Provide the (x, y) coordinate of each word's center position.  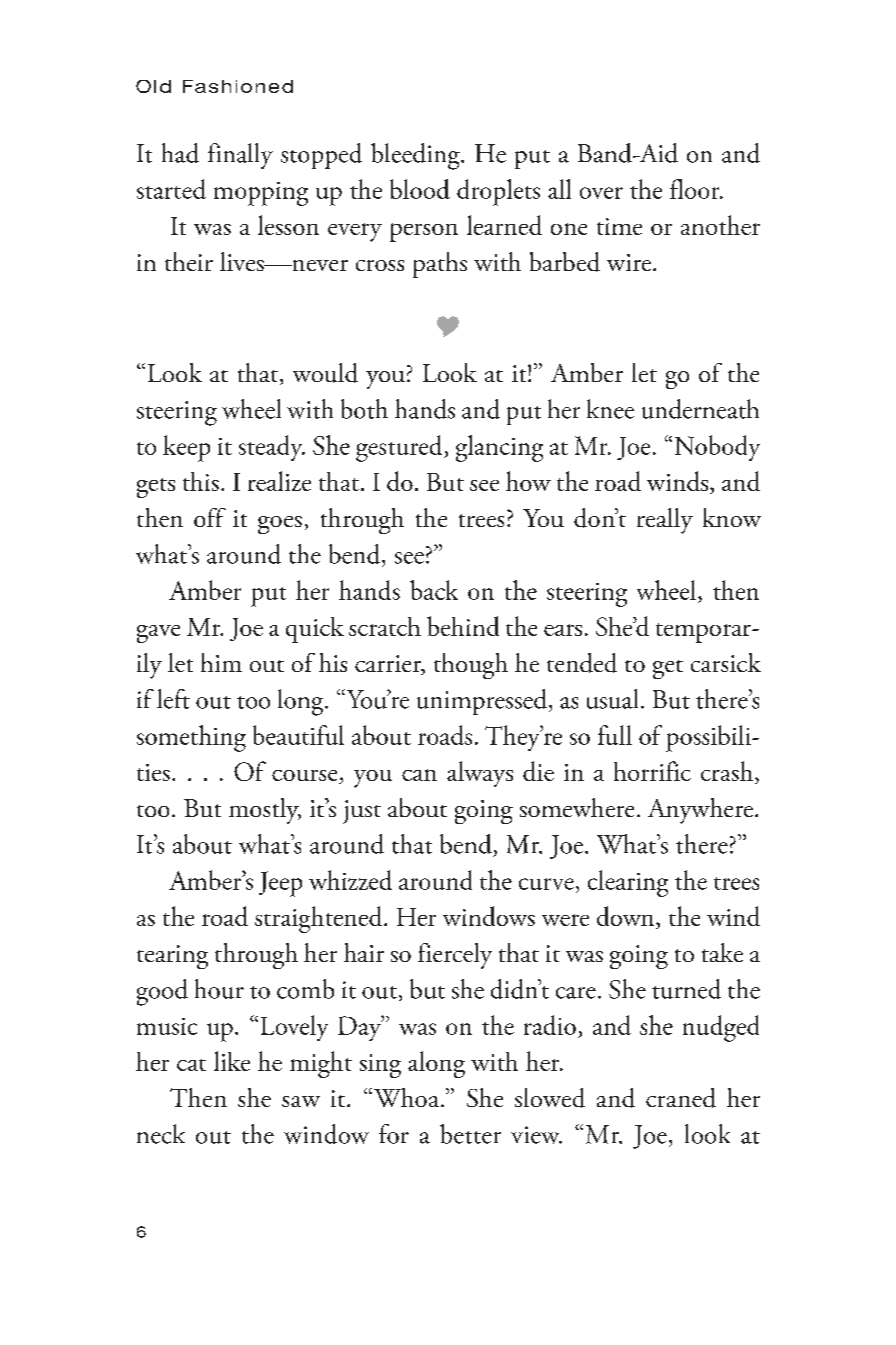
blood (420, 189)
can (419, 775)
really (665, 521)
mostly (265, 811)
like (232, 1061)
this (201, 481)
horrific (652, 771)
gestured (400, 448)
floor (696, 189)
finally (240, 156)
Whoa (406, 1097)
